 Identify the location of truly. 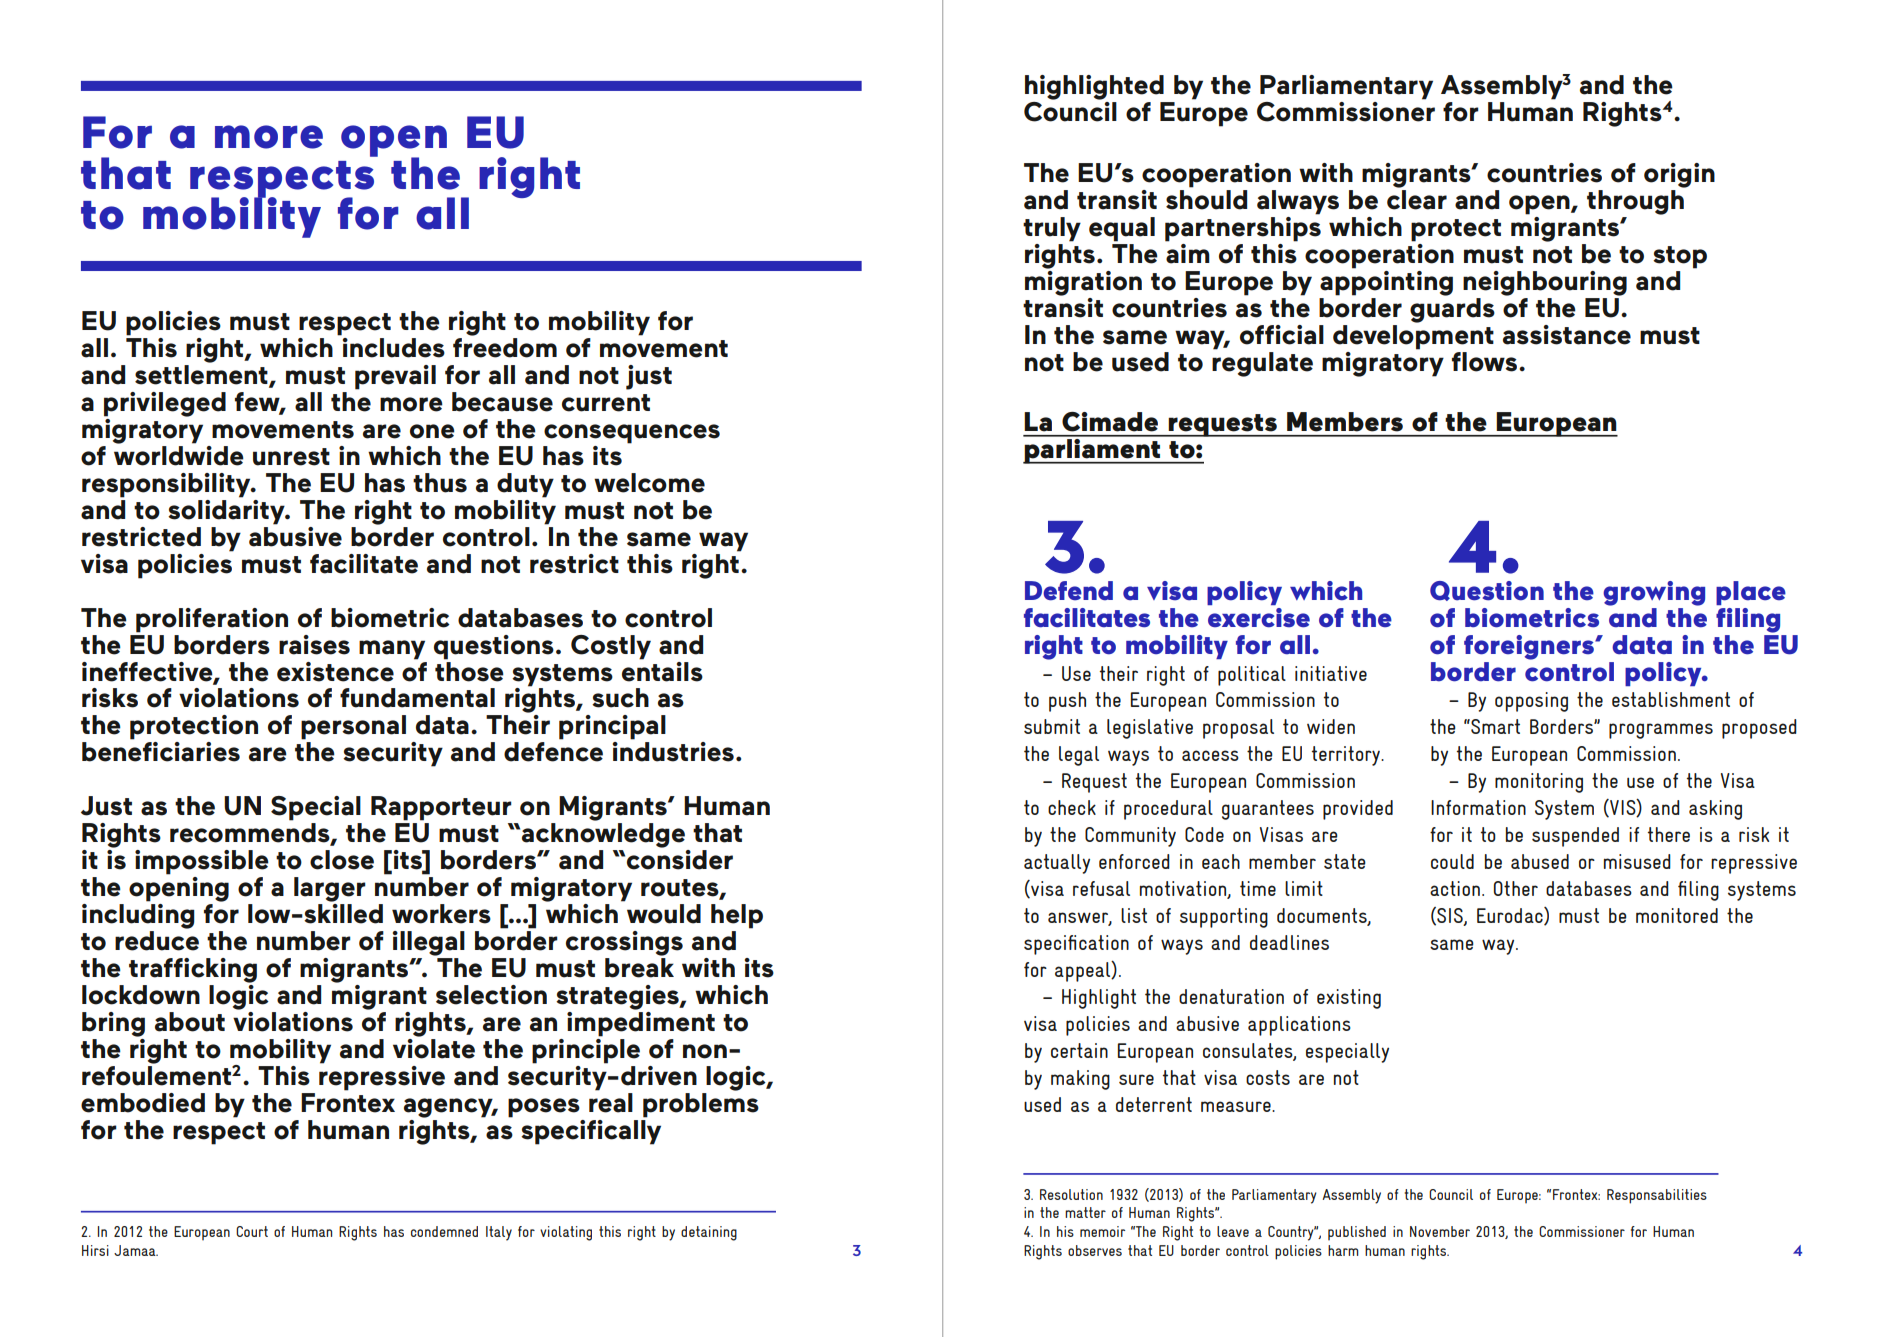
(1052, 229).
